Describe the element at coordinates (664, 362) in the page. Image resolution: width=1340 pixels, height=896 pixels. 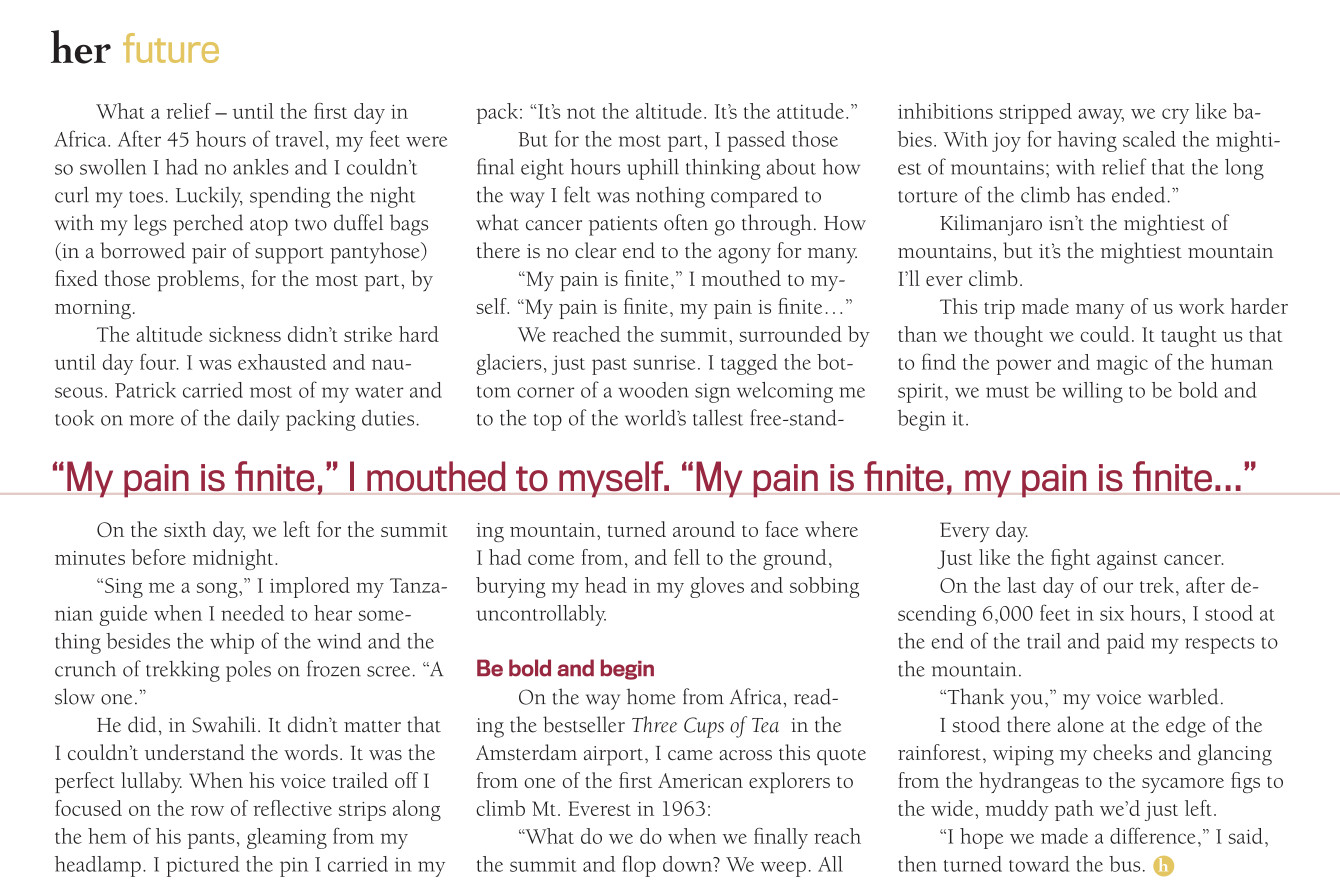
I see `sunrise` at that location.
